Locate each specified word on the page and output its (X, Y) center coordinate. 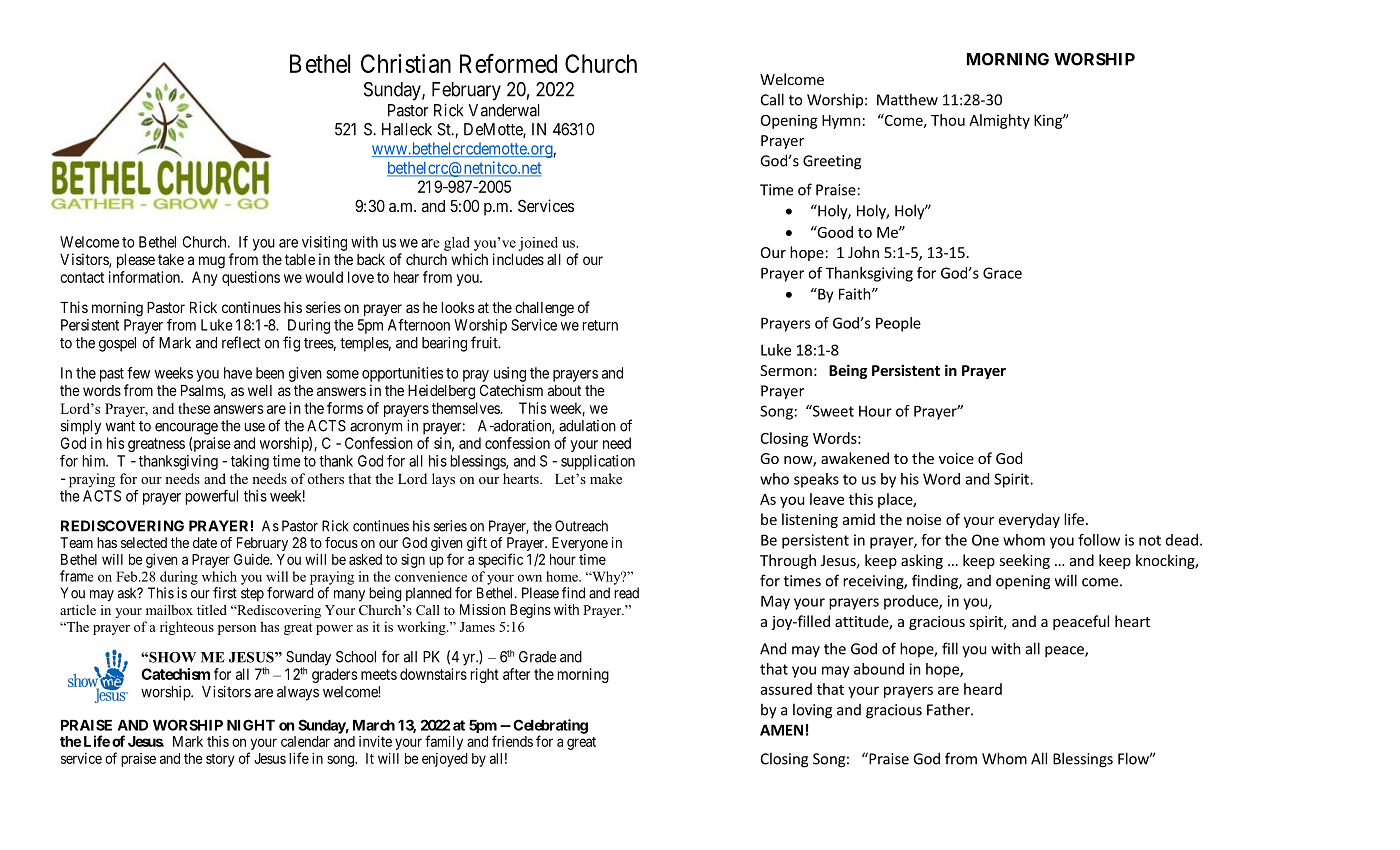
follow (1099, 540)
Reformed (508, 63)
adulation (587, 426)
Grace (1002, 273)
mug (212, 262)
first (225, 593)
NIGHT (251, 725)
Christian (406, 63)
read (626, 593)
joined (538, 244)
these (194, 408)
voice (956, 458)
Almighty (999, 121)
